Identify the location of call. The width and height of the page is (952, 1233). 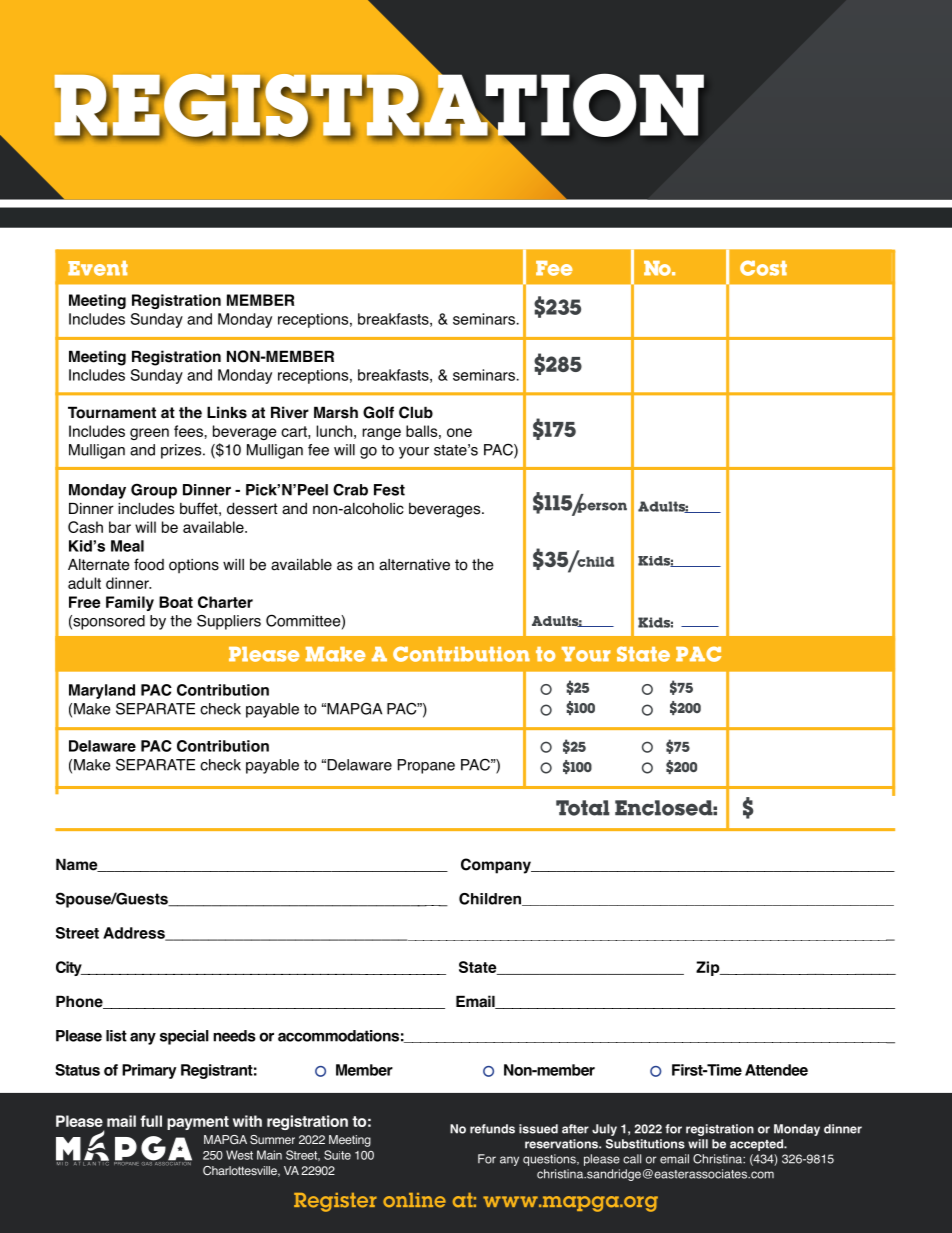
(632, 1159).
